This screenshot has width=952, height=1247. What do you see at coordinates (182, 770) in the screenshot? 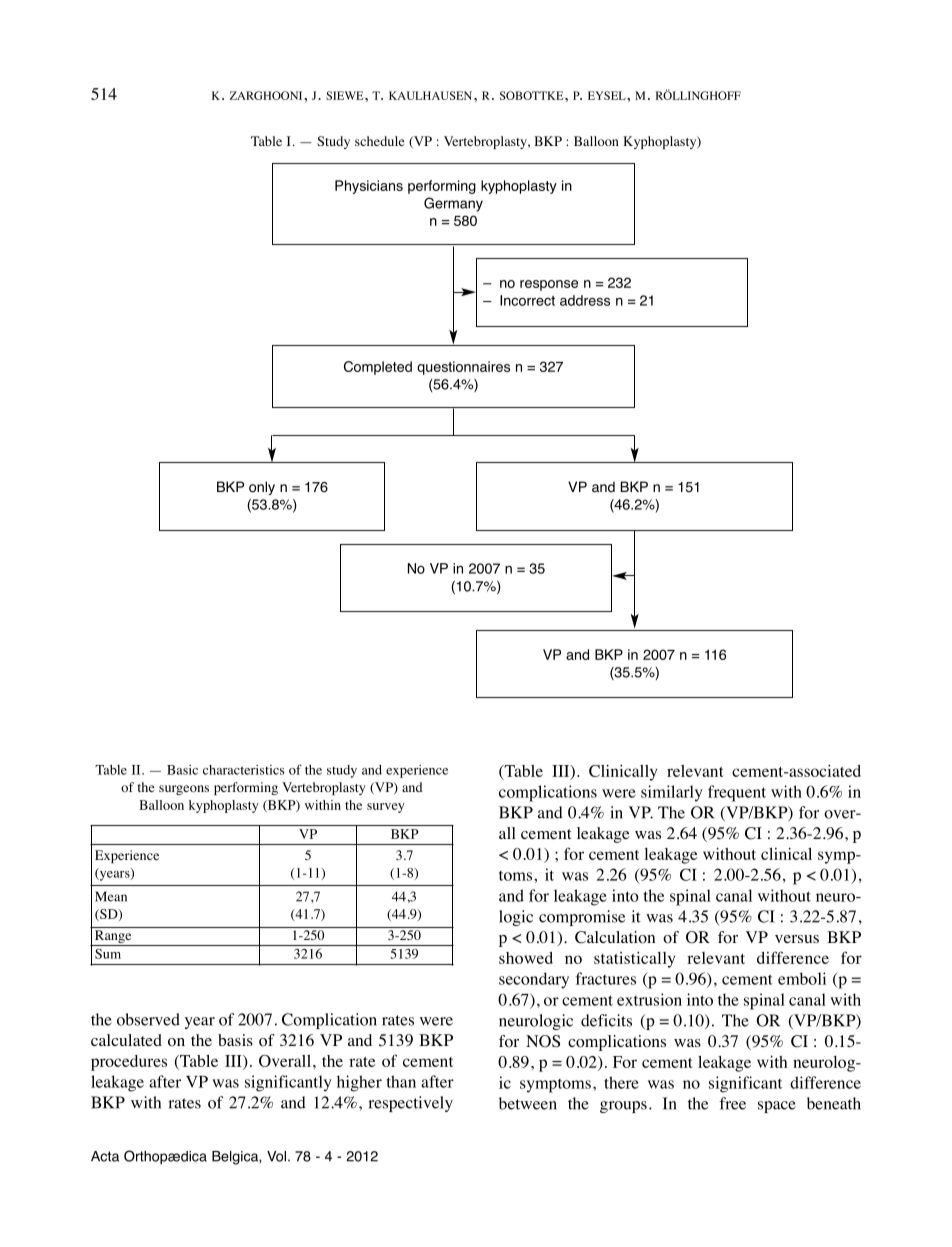
I see `Basic` at bounding box center [182, 770].
